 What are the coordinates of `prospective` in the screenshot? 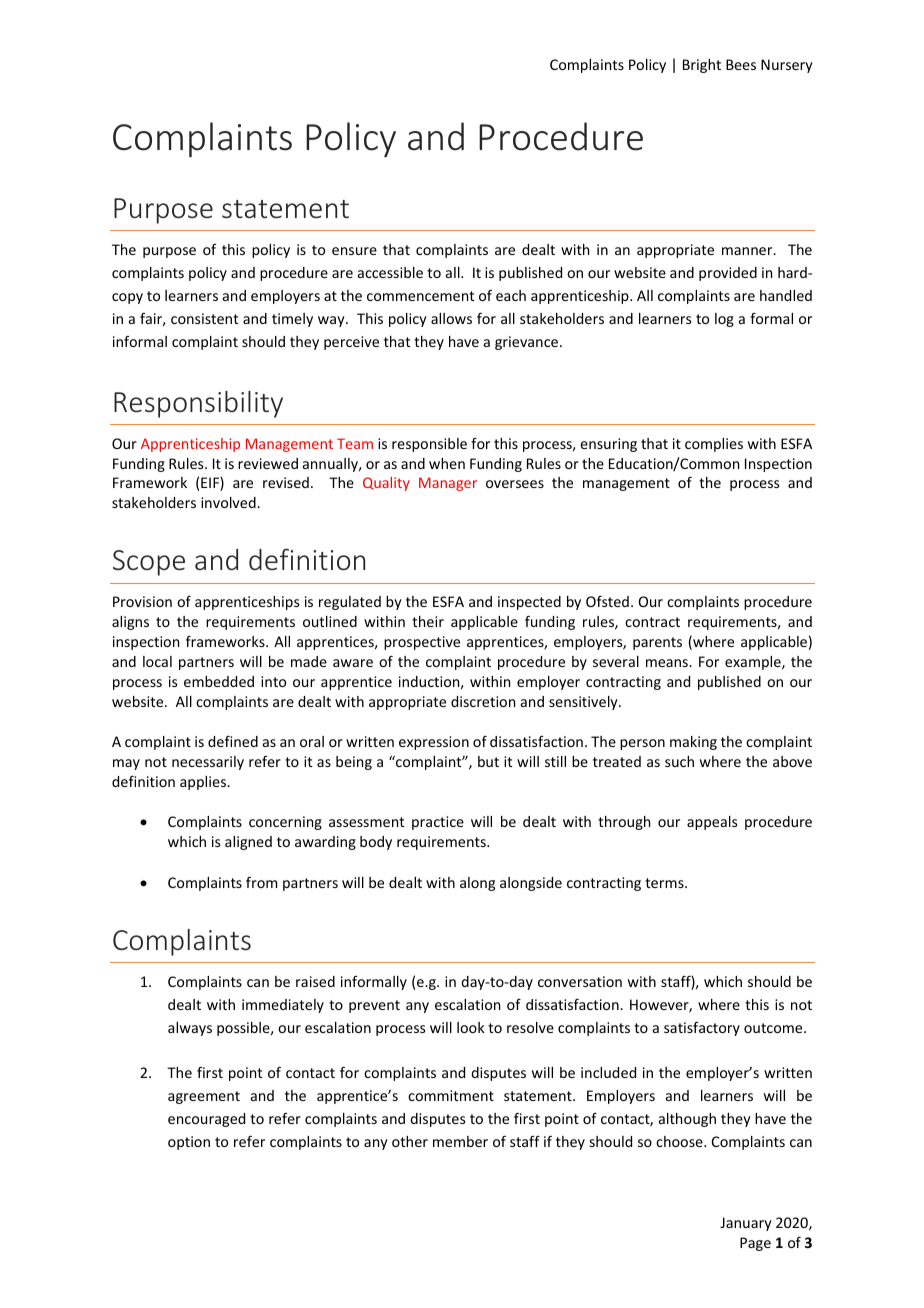 It's located at (422, 643).
